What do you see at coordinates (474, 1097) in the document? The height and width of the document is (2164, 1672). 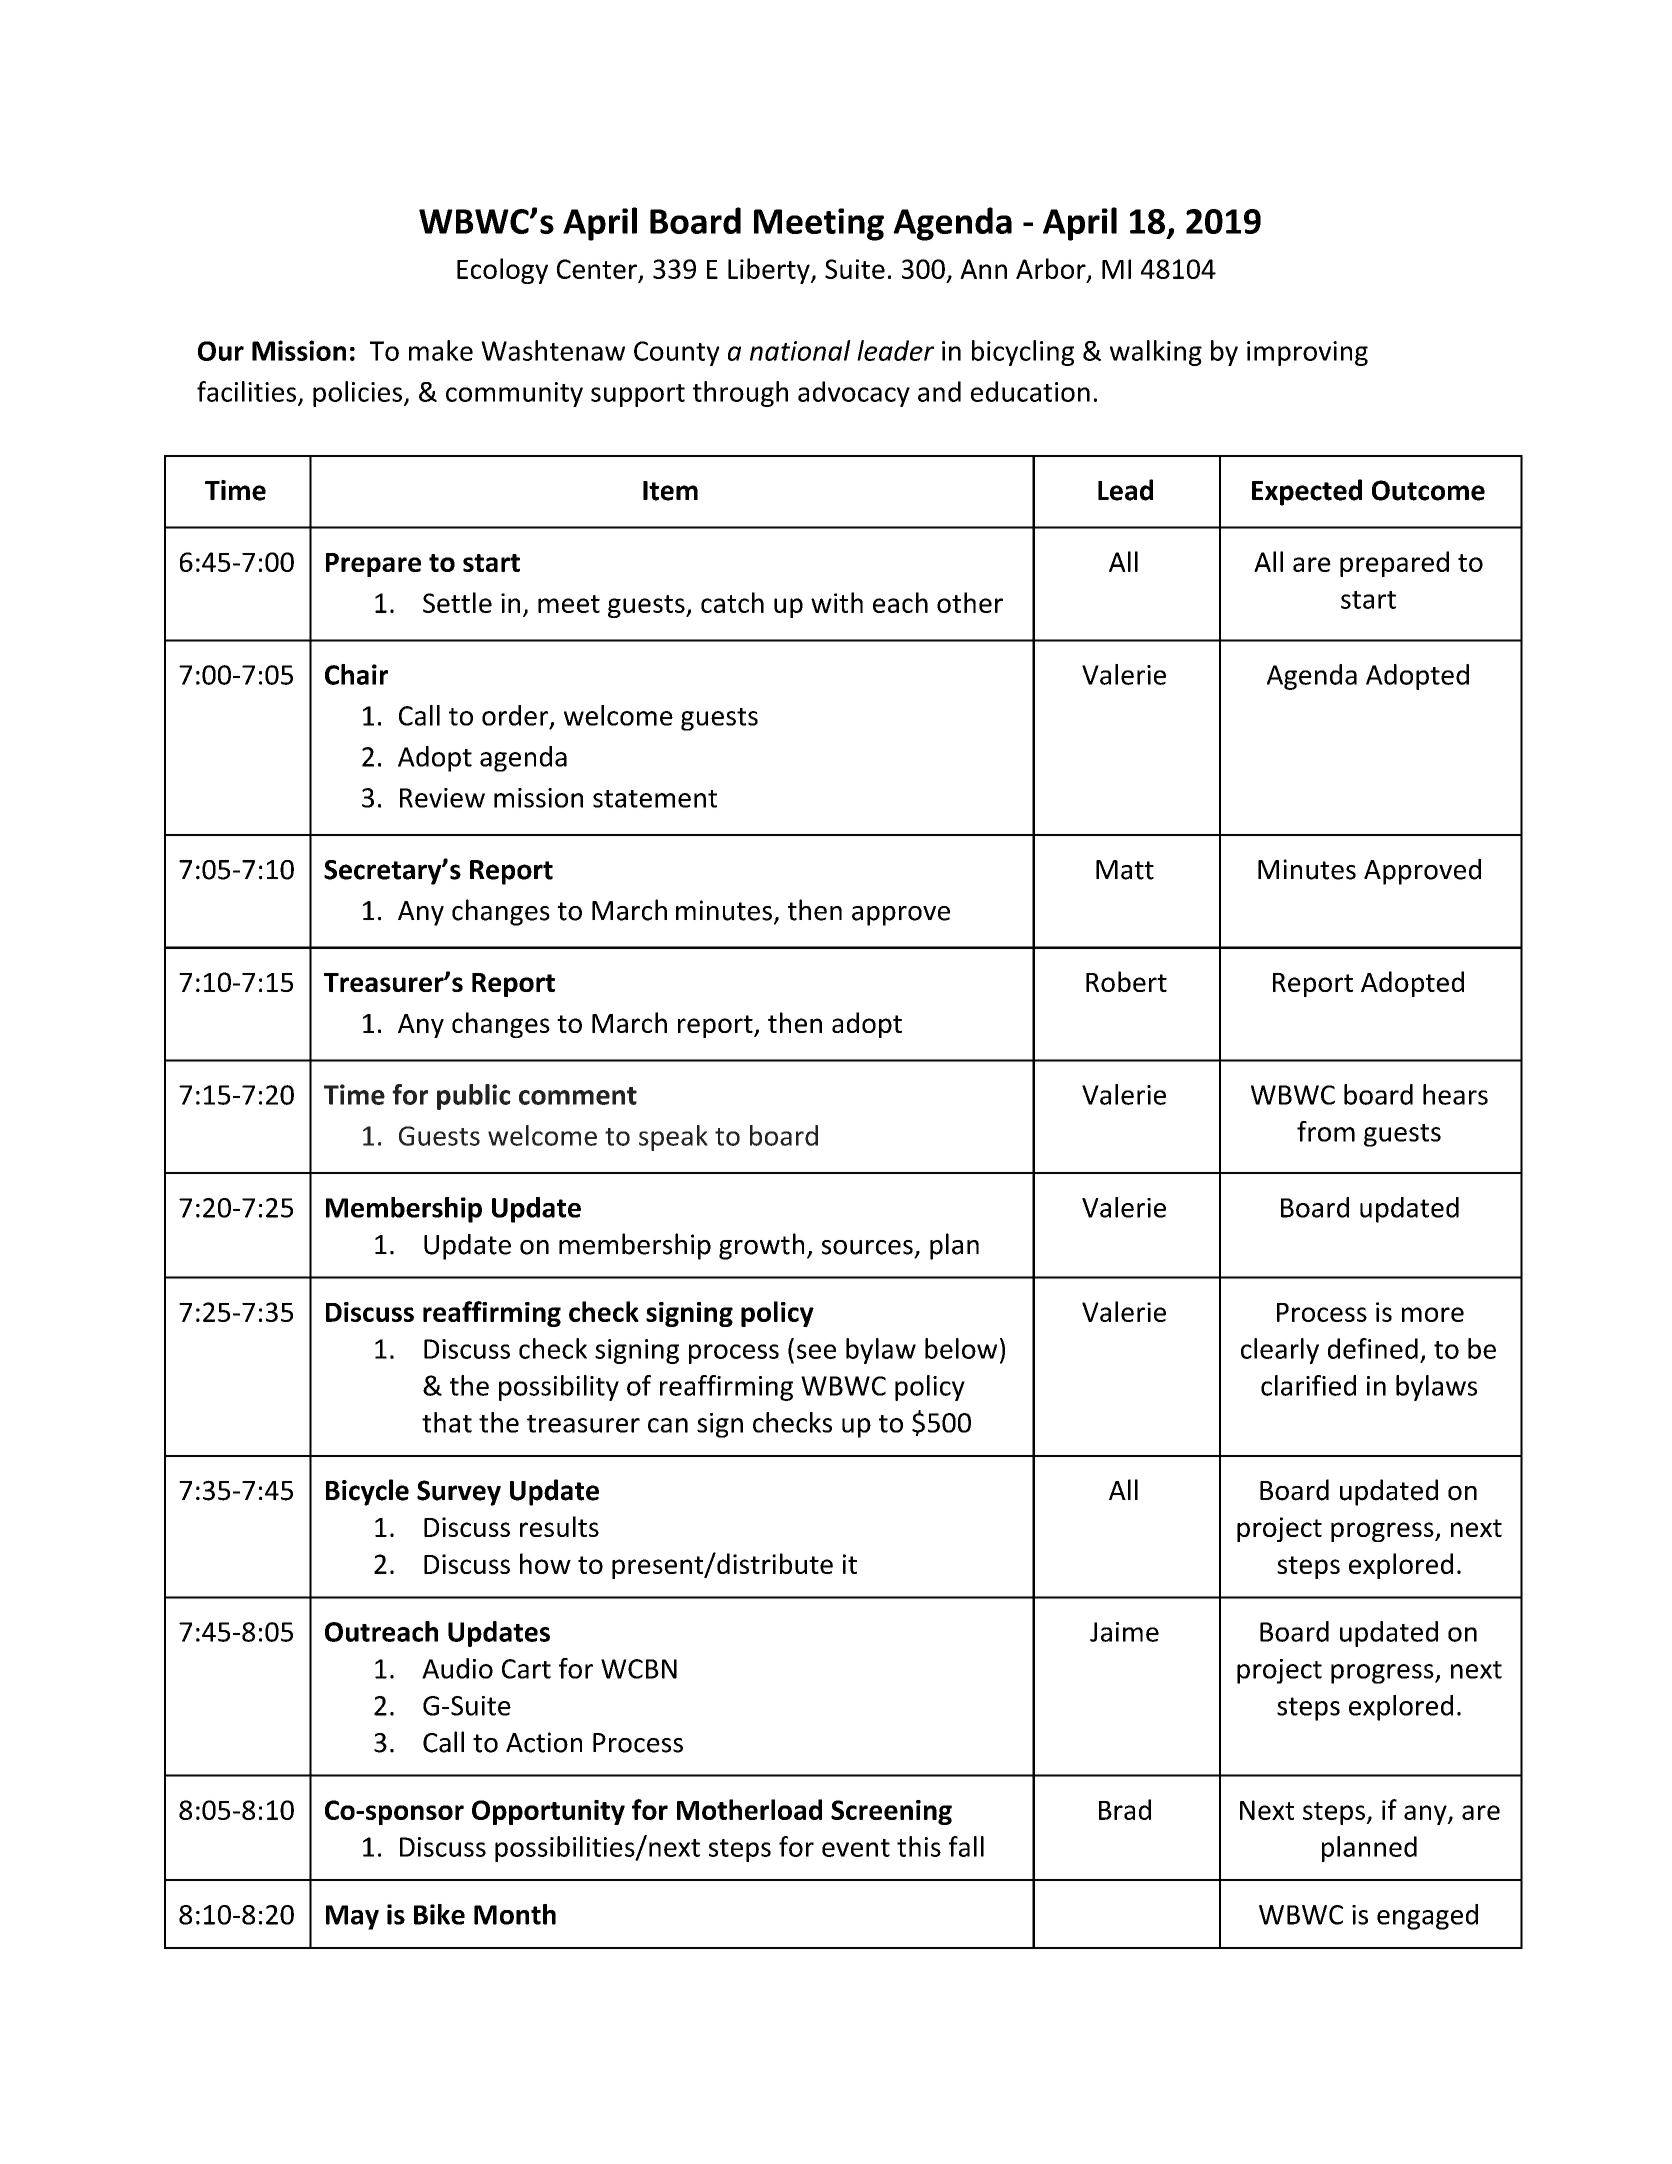 I see `public` at bounding box center [474, 1097].
